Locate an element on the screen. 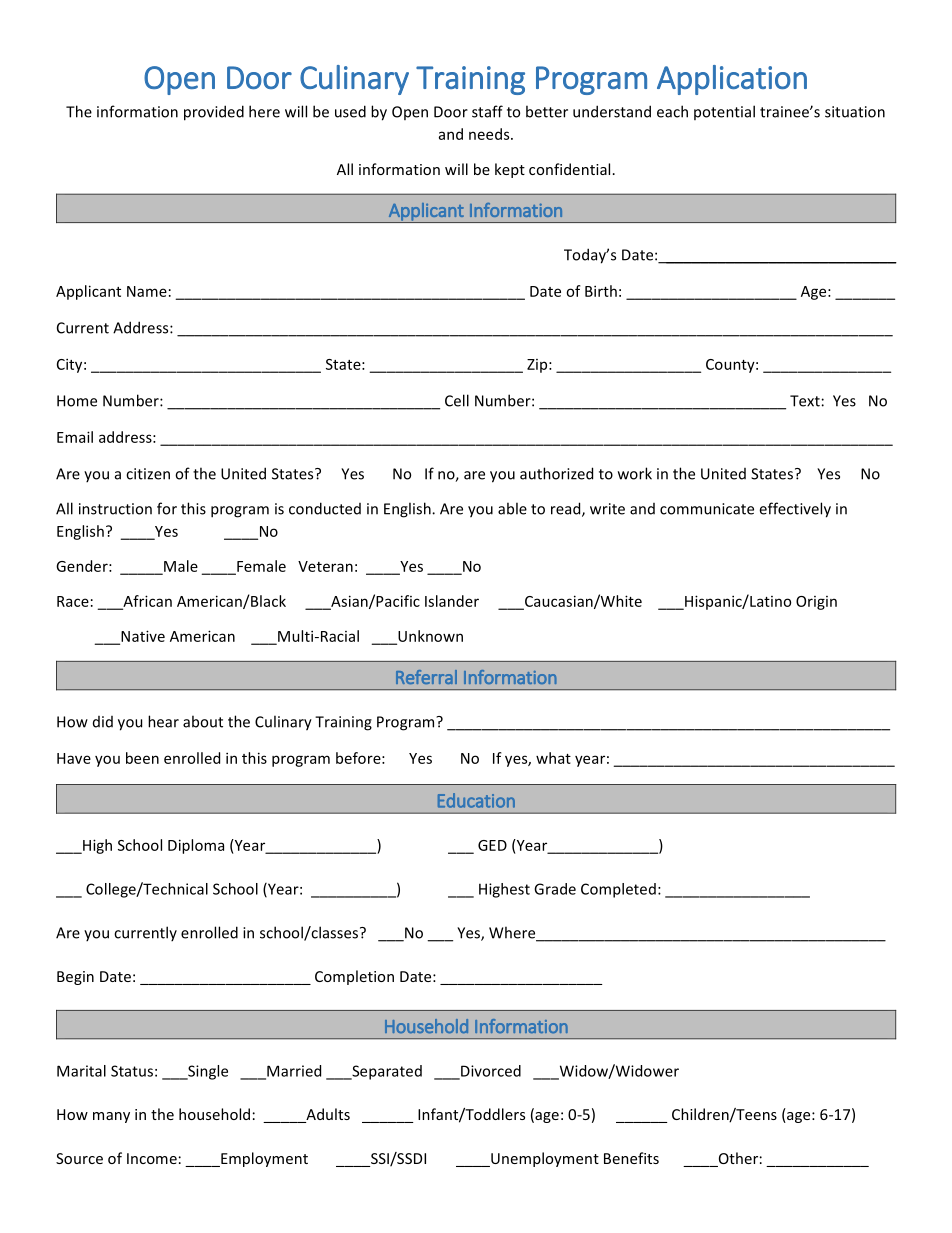 The height and width of the screenshot is (1233, 952). staff is located at coordinates (487, 111).
